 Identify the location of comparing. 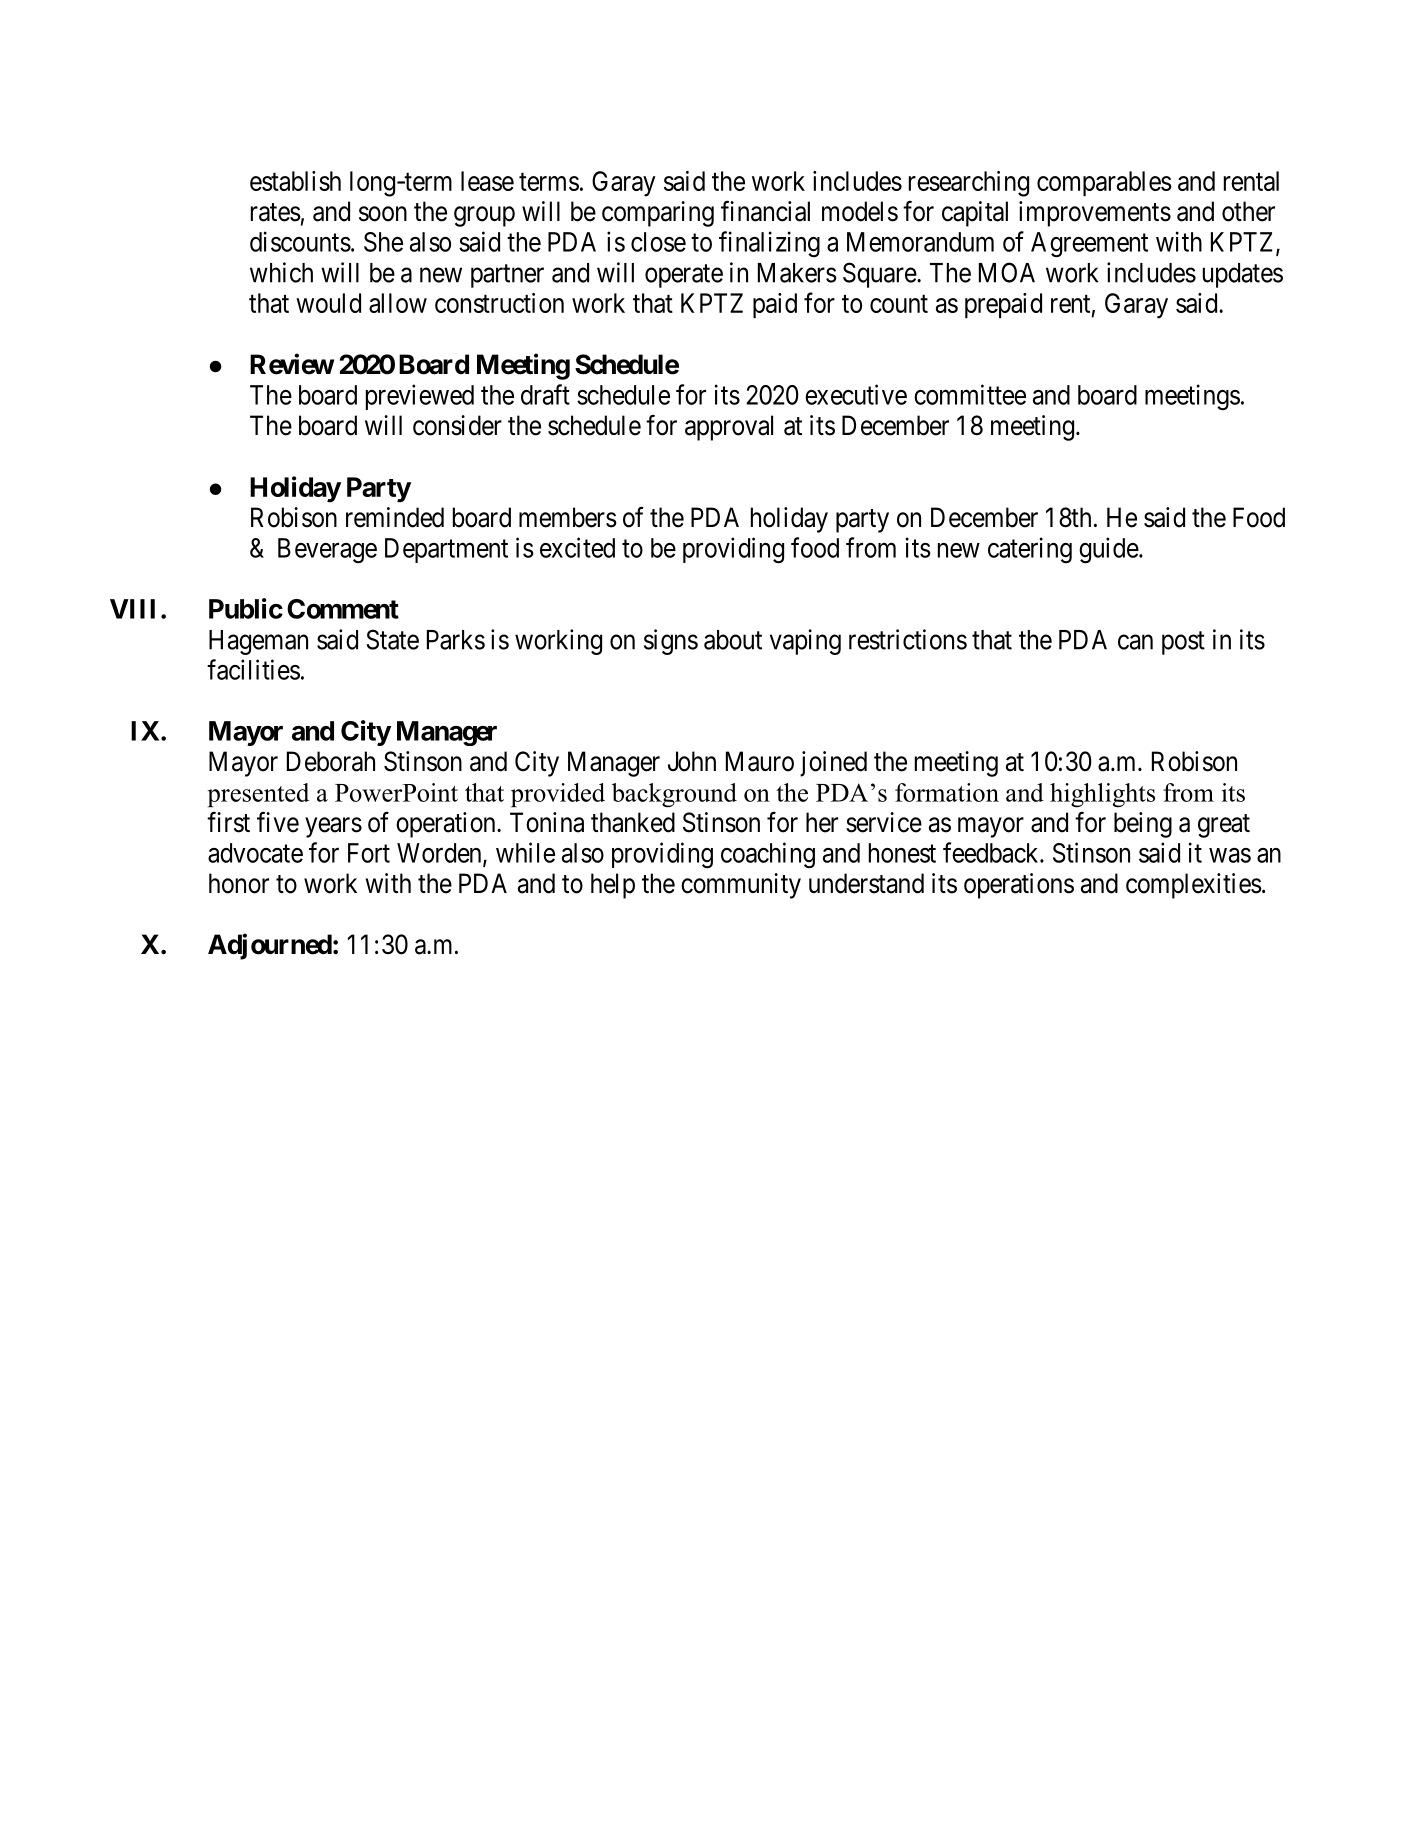
(658, 214).
